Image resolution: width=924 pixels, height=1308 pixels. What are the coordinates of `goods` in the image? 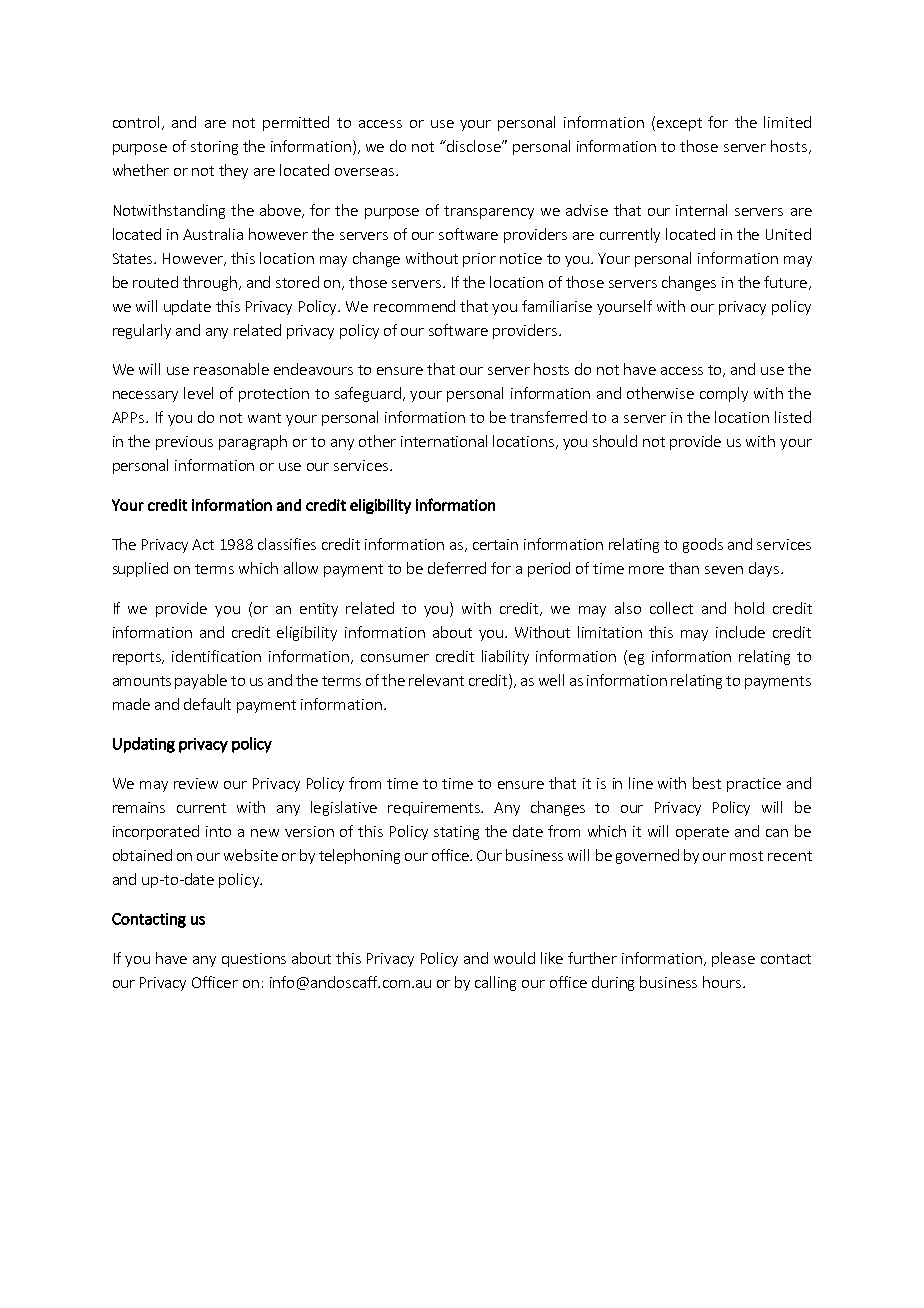 It's located at (703, 545).
